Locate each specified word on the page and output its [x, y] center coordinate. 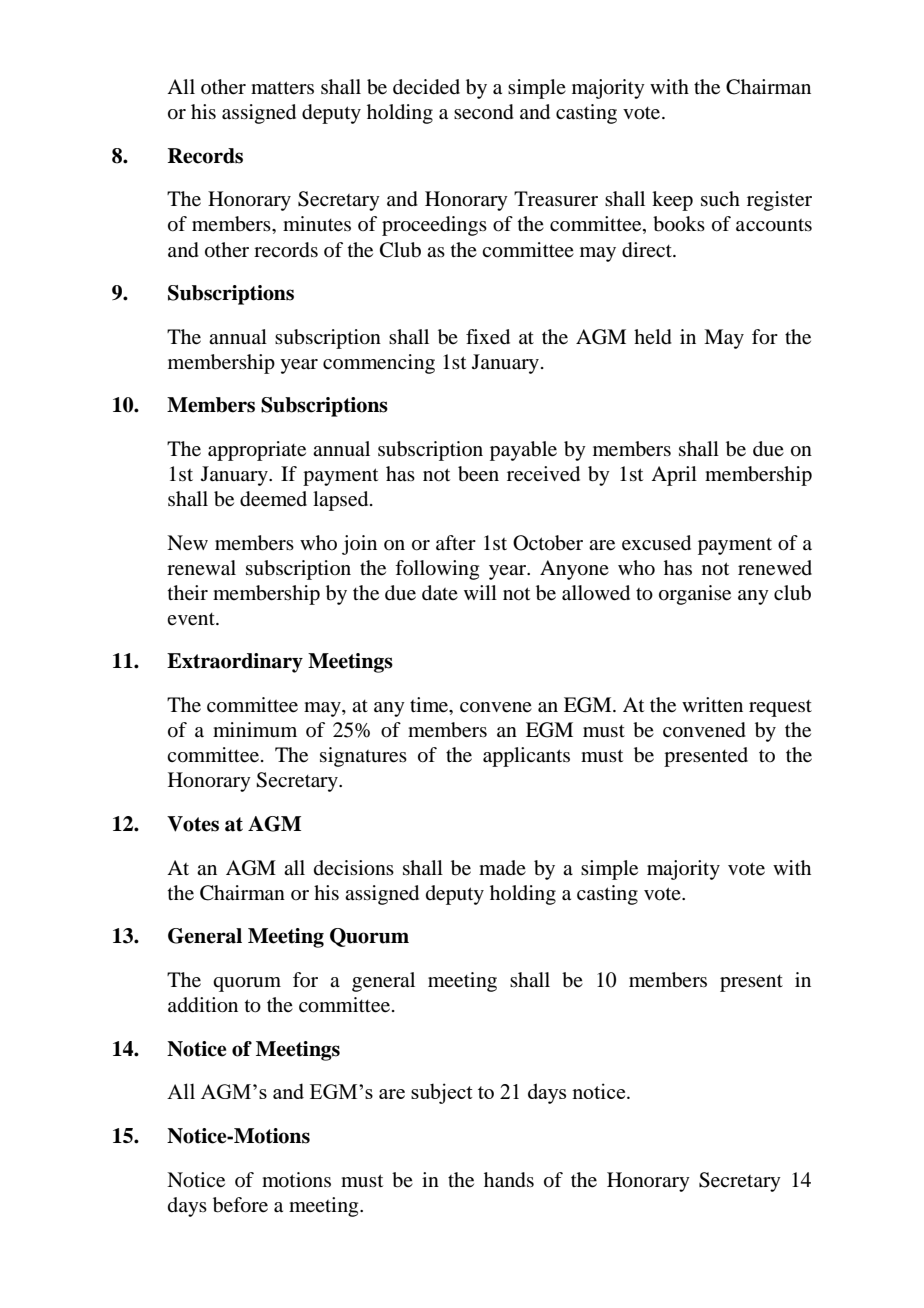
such [720, 199]
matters [282, 87]
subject [442, 1093]
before [240, 1205]
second [484, 112]
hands [509, 1180]
